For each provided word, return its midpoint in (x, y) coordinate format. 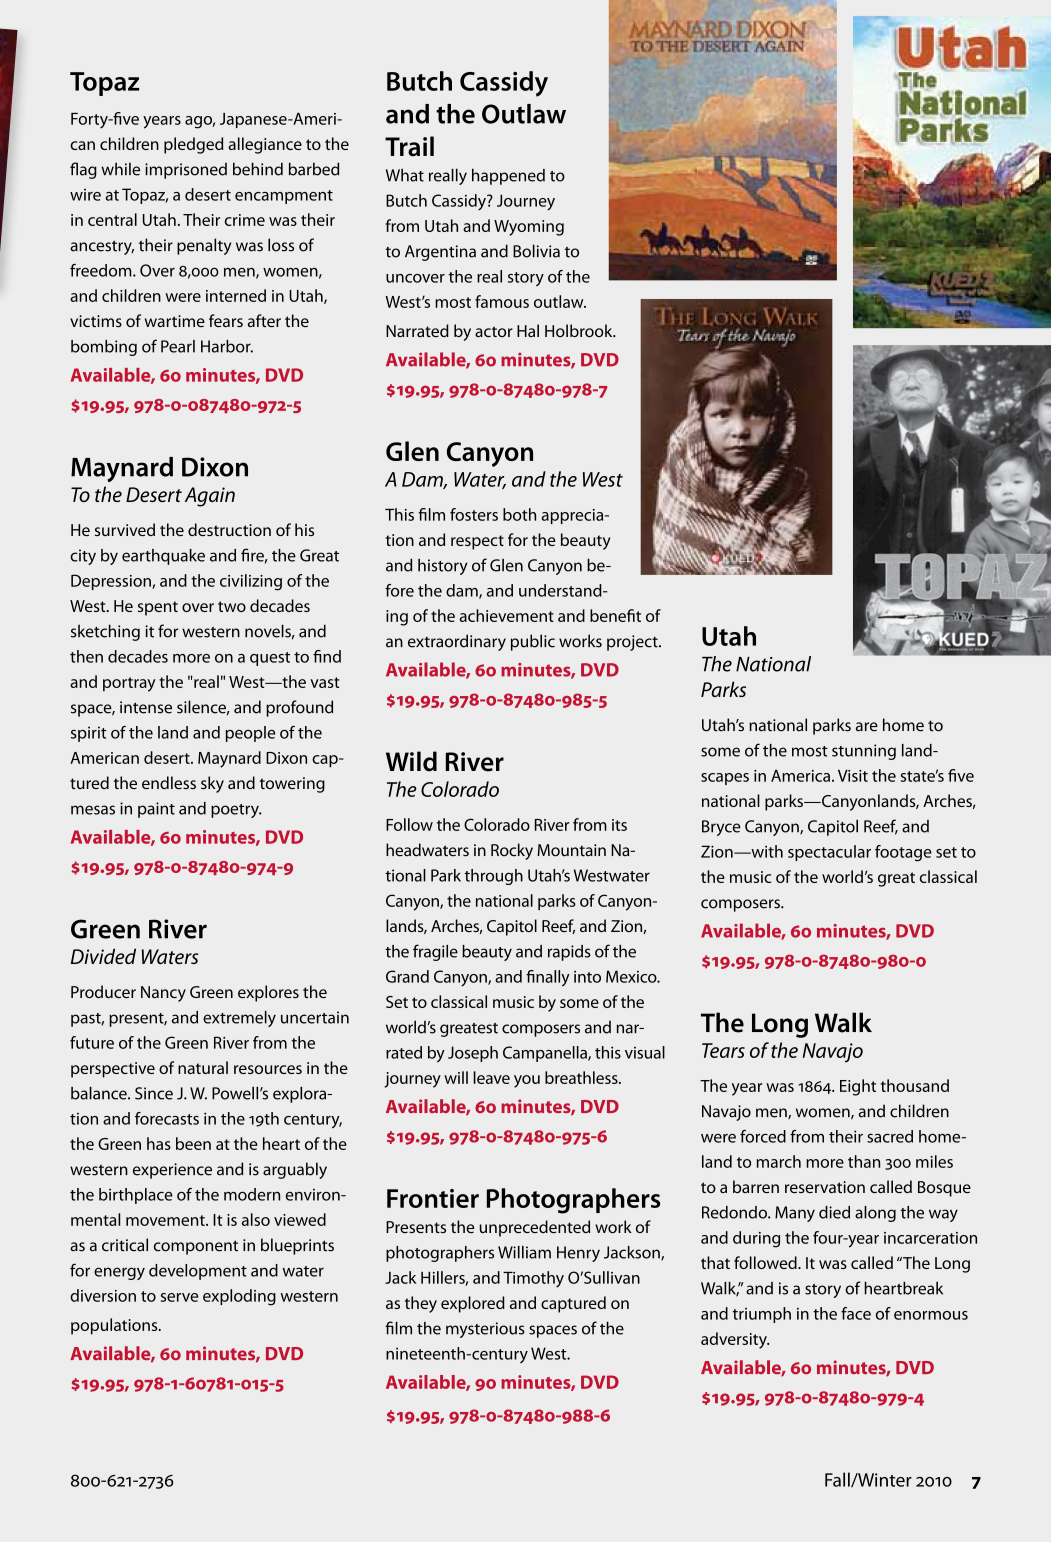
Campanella (546, 1054)
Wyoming (529, 228)
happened (508, 177)
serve (179, 1297)
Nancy (163, 994)
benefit (615, 615)
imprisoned (186, 170)
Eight (858, 1087)
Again (210, 497)
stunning (864, 752)
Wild (411, 761)
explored (473, 1304)
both (519, 514)
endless (169, 782)
